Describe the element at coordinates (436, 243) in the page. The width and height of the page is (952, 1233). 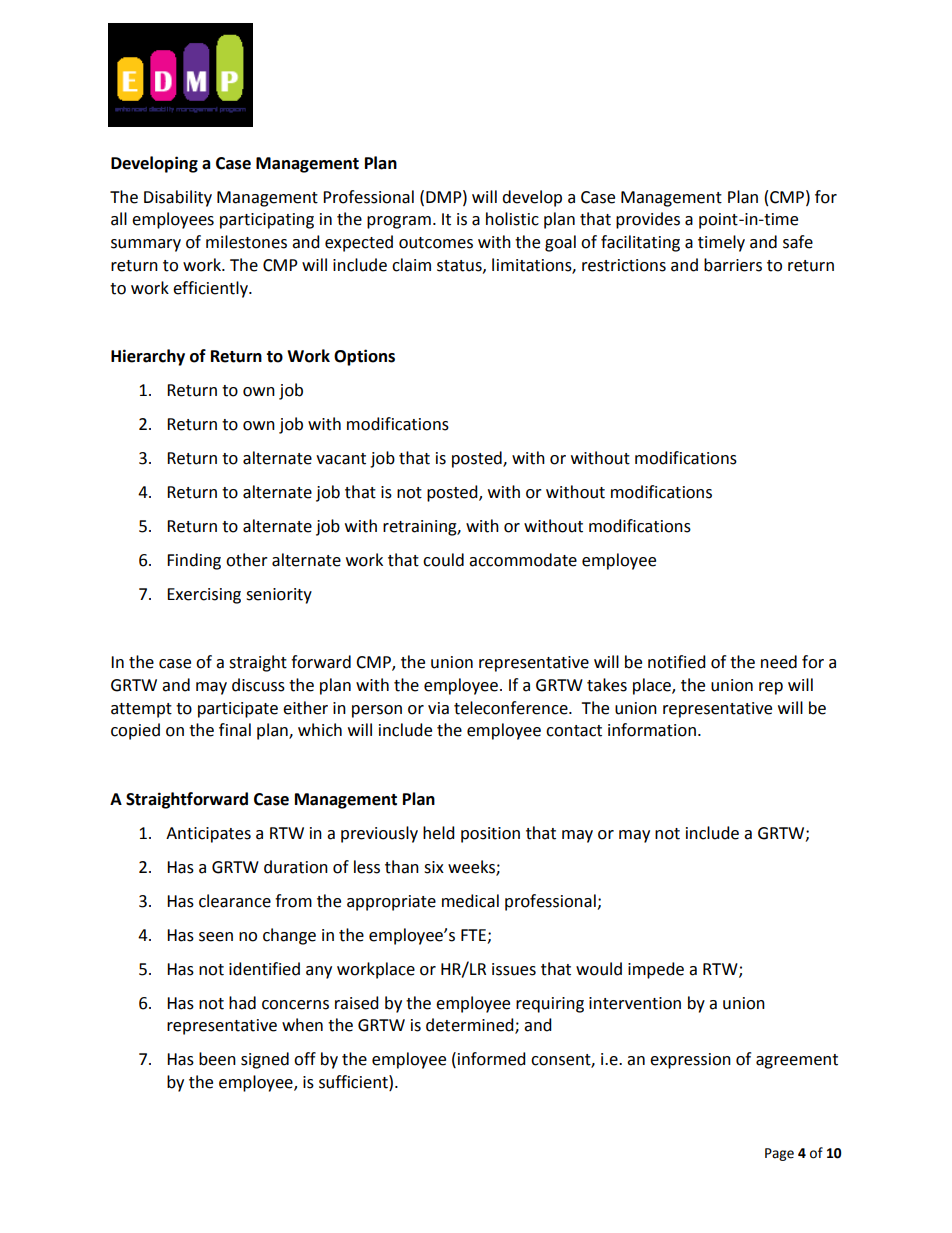
I see `outcomes` at that location.
